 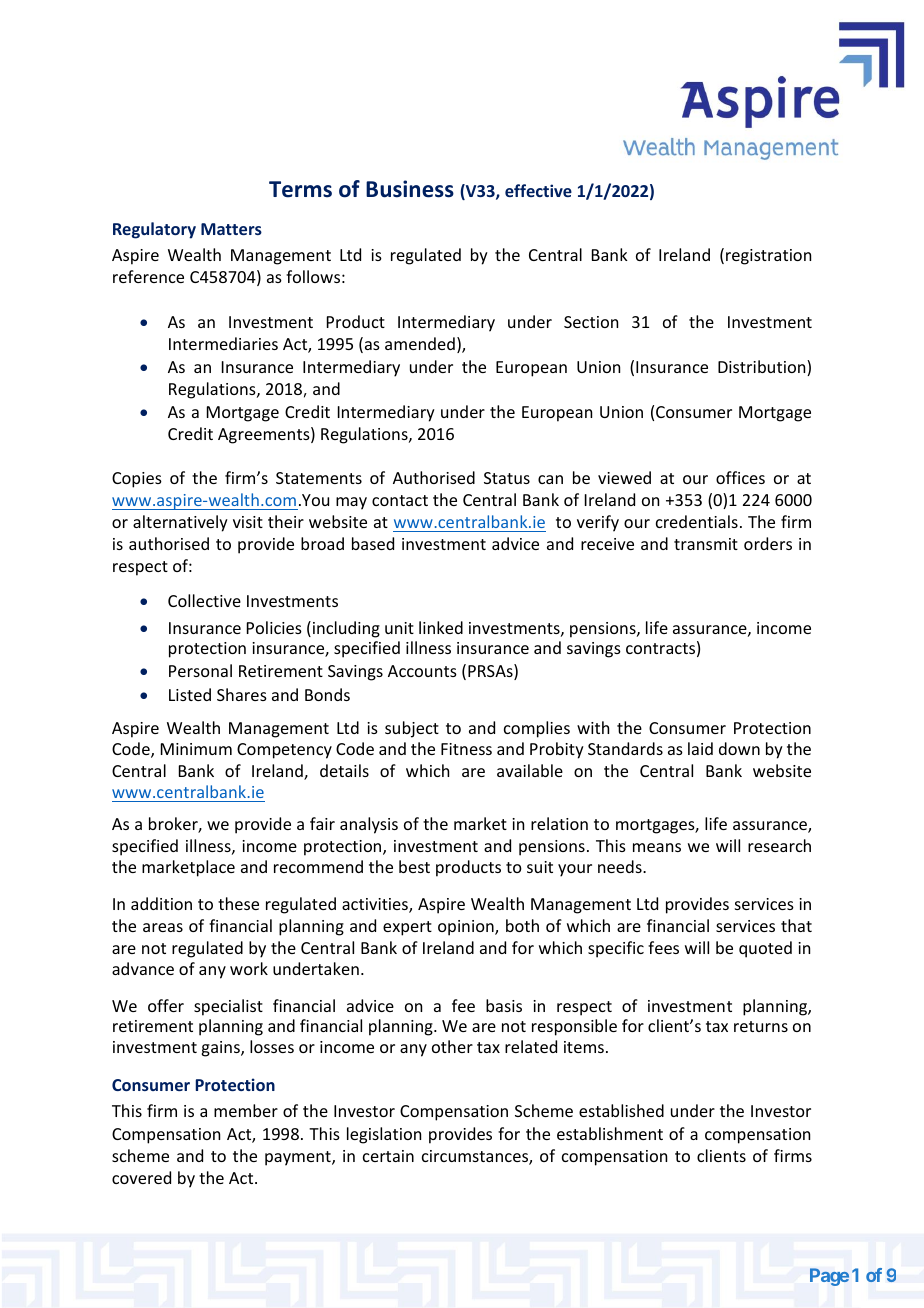 I want to click on Status, so click(x=507, y=478).
